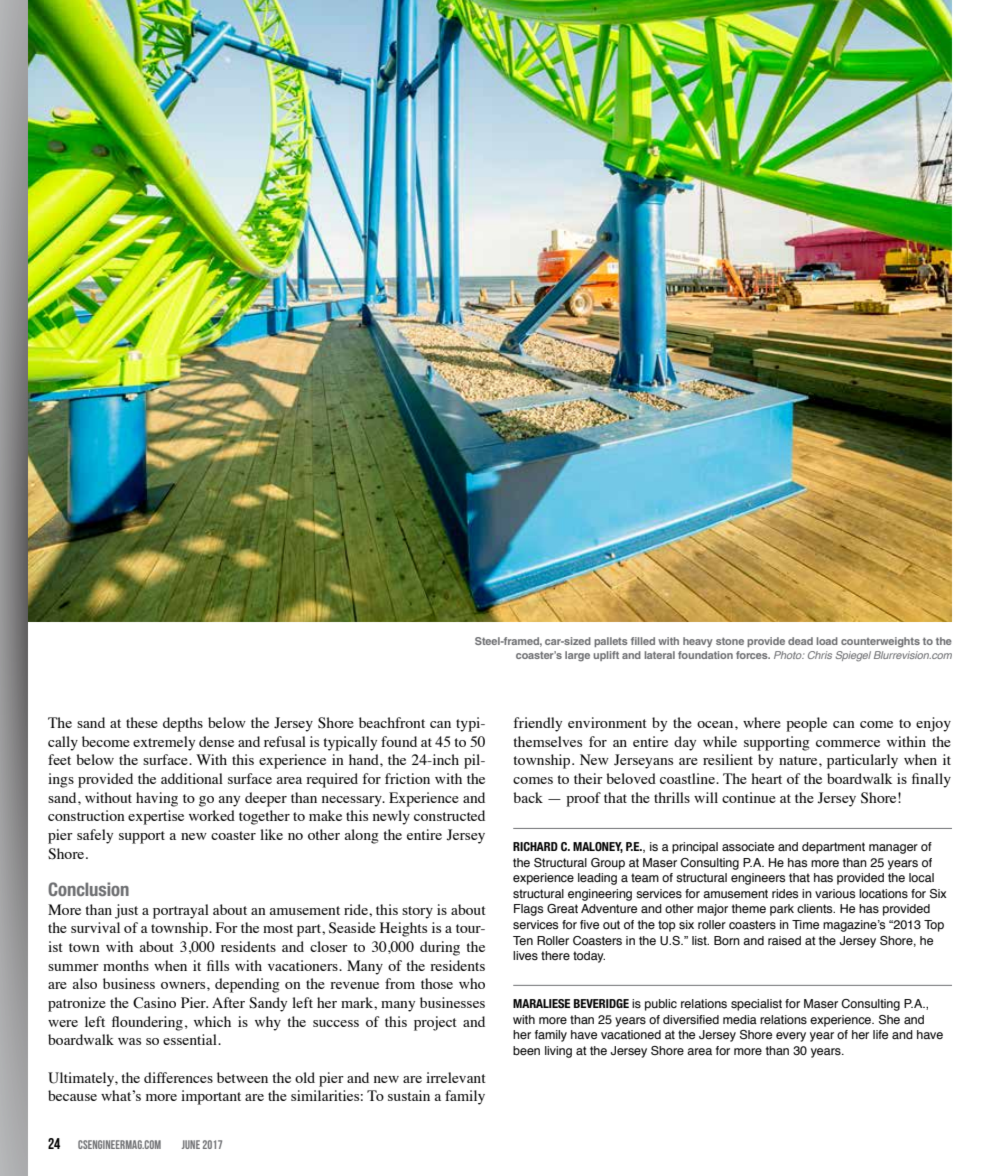 The height and width of the document is (1176, 1008). Describe the element at coordinates (191, 1144) in the document. I see `june` at that location.
